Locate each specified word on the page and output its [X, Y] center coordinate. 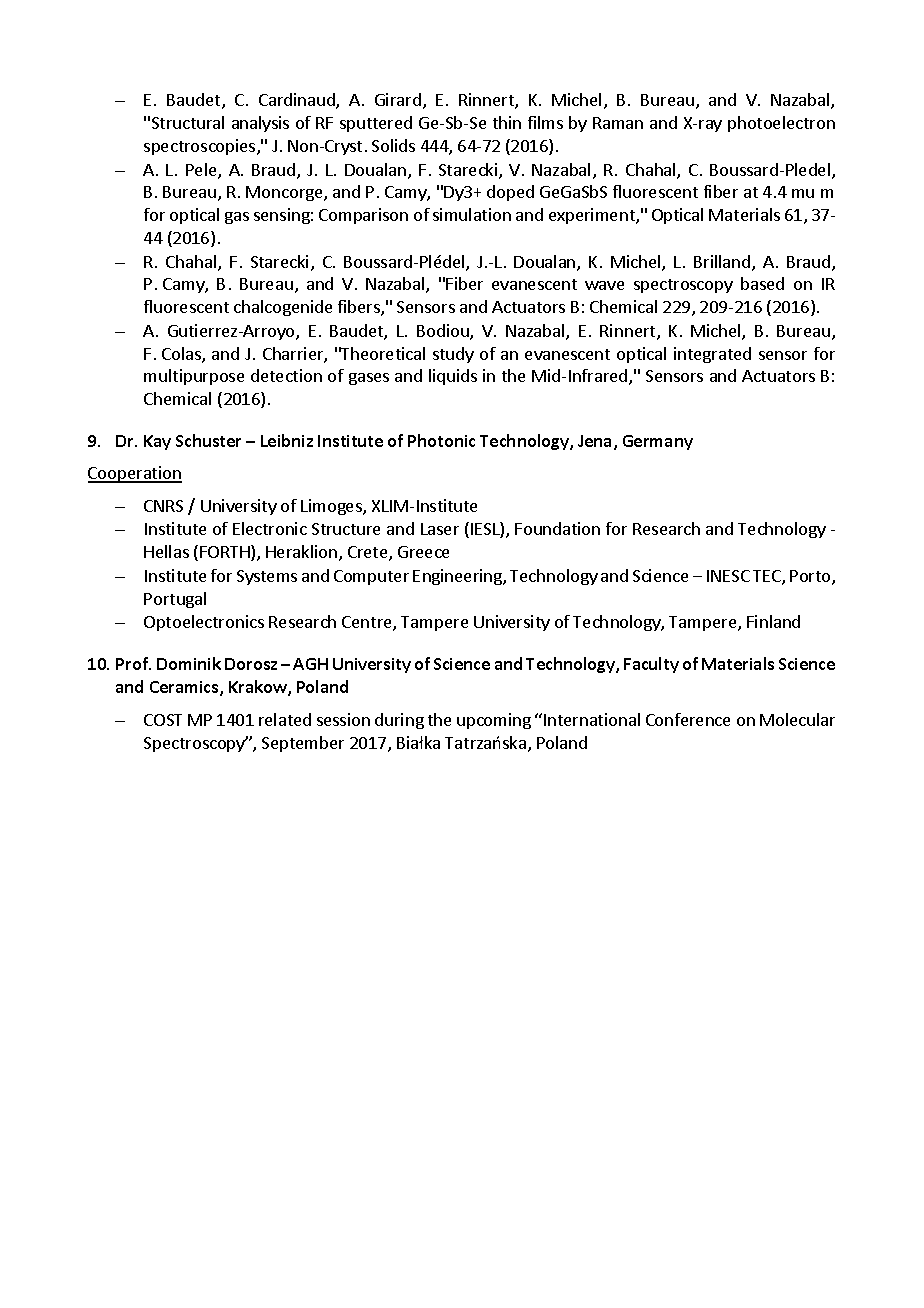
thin [507, 122]
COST [163, 720]
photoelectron [781, 124]
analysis [260, 124]
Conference [688, 719]
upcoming [494, 721]
